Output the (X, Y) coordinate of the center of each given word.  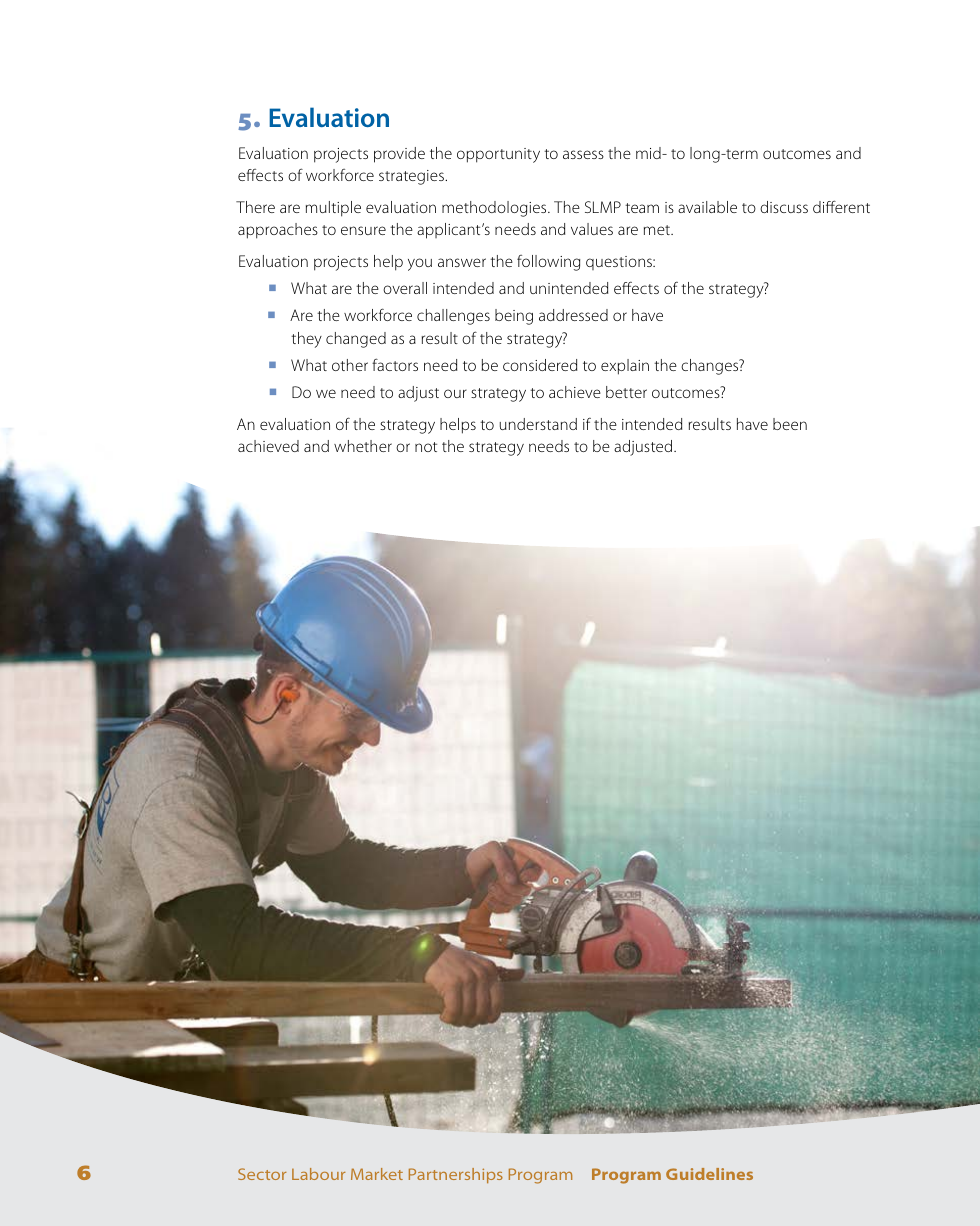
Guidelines (709, 1174)
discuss (784, 207)
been (790, 424)
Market (377, 1174)
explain (625, 367)
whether (363, 446)
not (426, 447)
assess (583, 154)
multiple (333, 209)
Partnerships (456, 1175)
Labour (319, 1174)
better (626, 392)
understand (538, 424)
